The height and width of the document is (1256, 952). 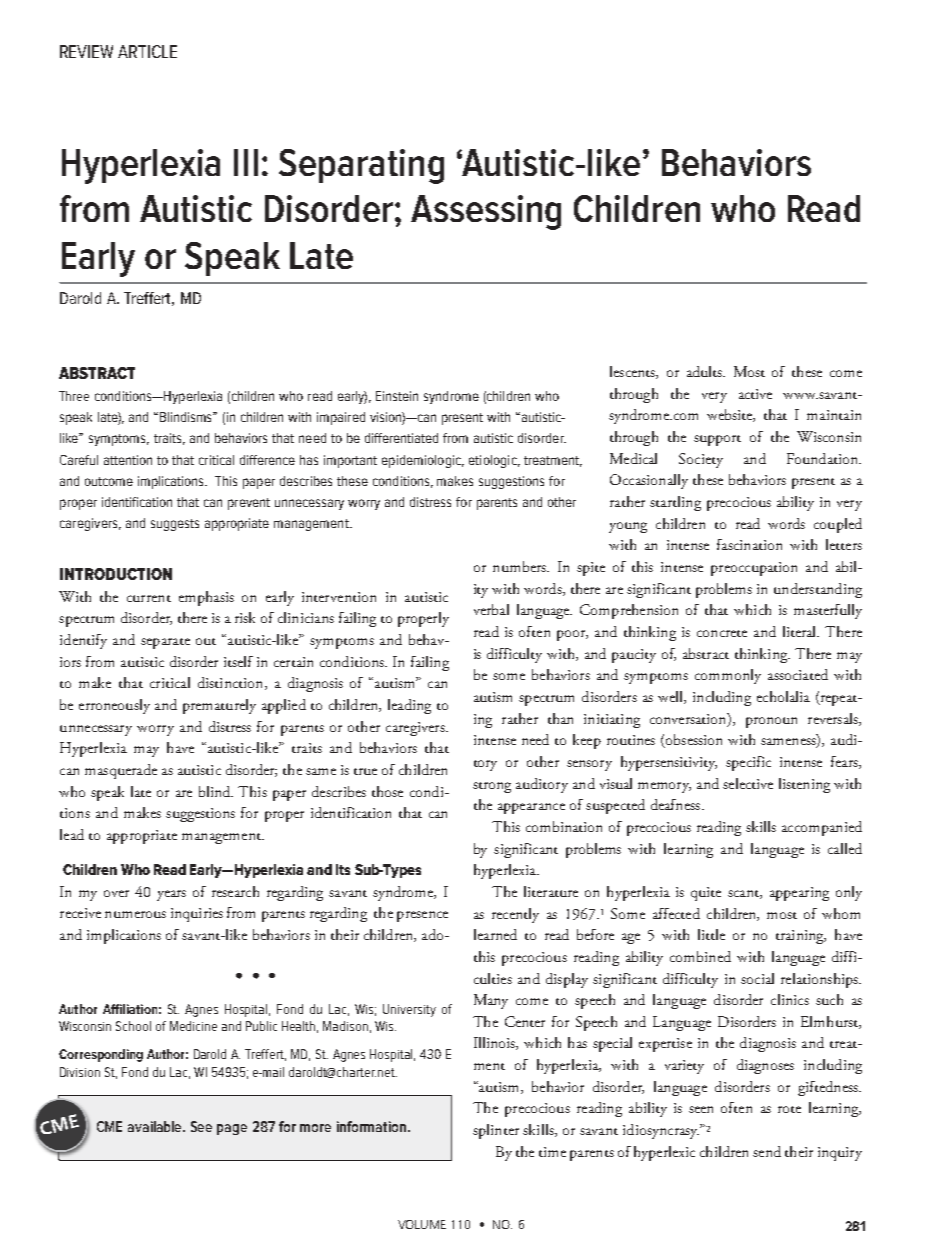 I want to click on available, so click(x=156, y=1126).
